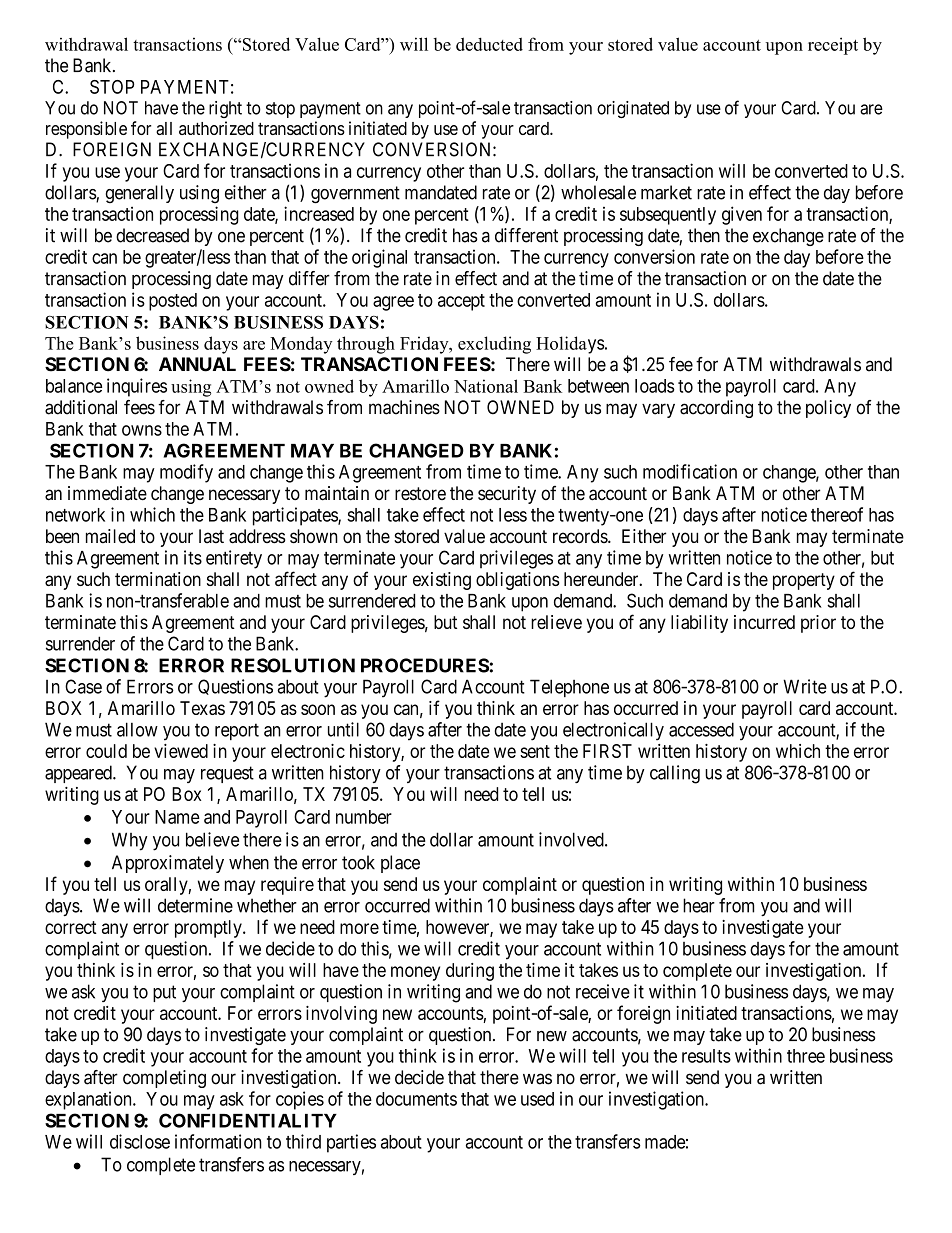 This document has height=1233, width=952. Describe the element at coordinates (706, 1056) in the document. I see `results` at that location.
